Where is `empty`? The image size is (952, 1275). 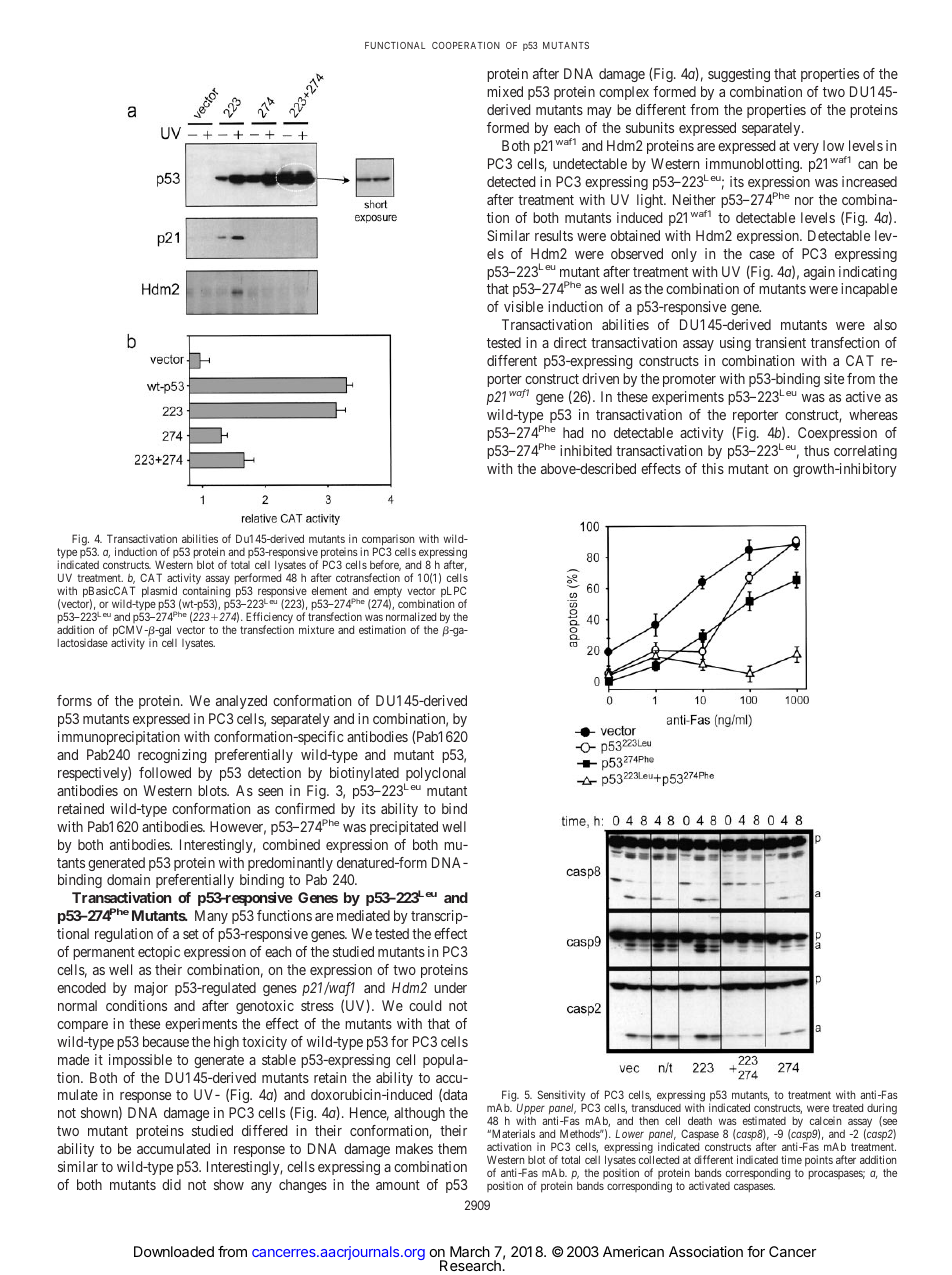 empty is located at coordinates (387, 593).
